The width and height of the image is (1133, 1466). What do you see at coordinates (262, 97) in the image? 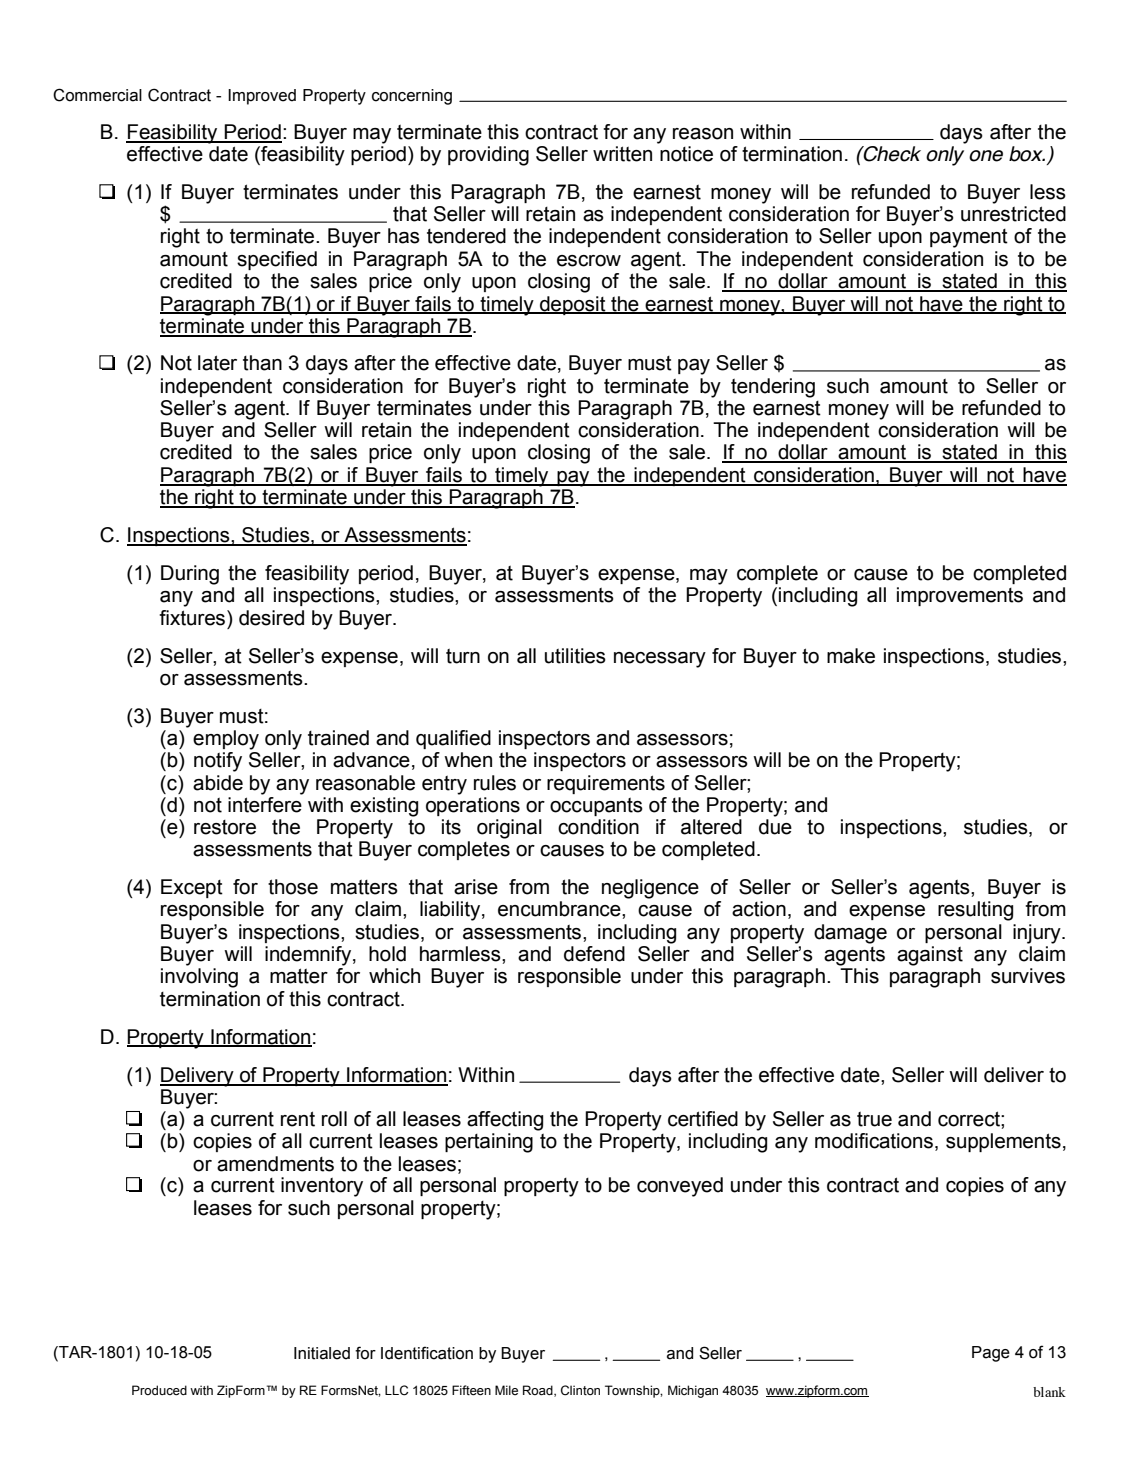
I see `Improved` at bounding box center [262, 97].
